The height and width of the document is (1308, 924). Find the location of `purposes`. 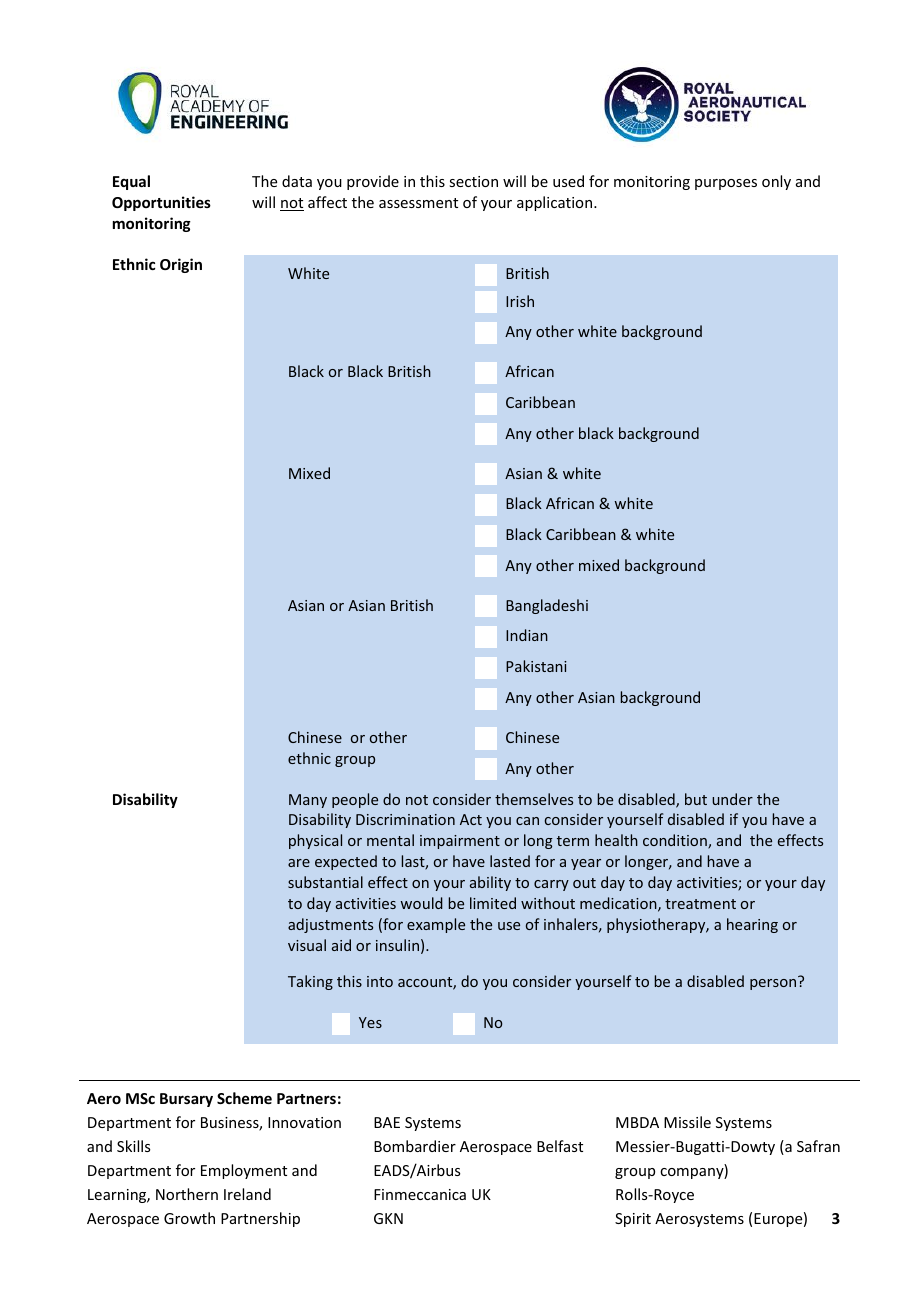

purposes is located at coordinates (726, 184).
